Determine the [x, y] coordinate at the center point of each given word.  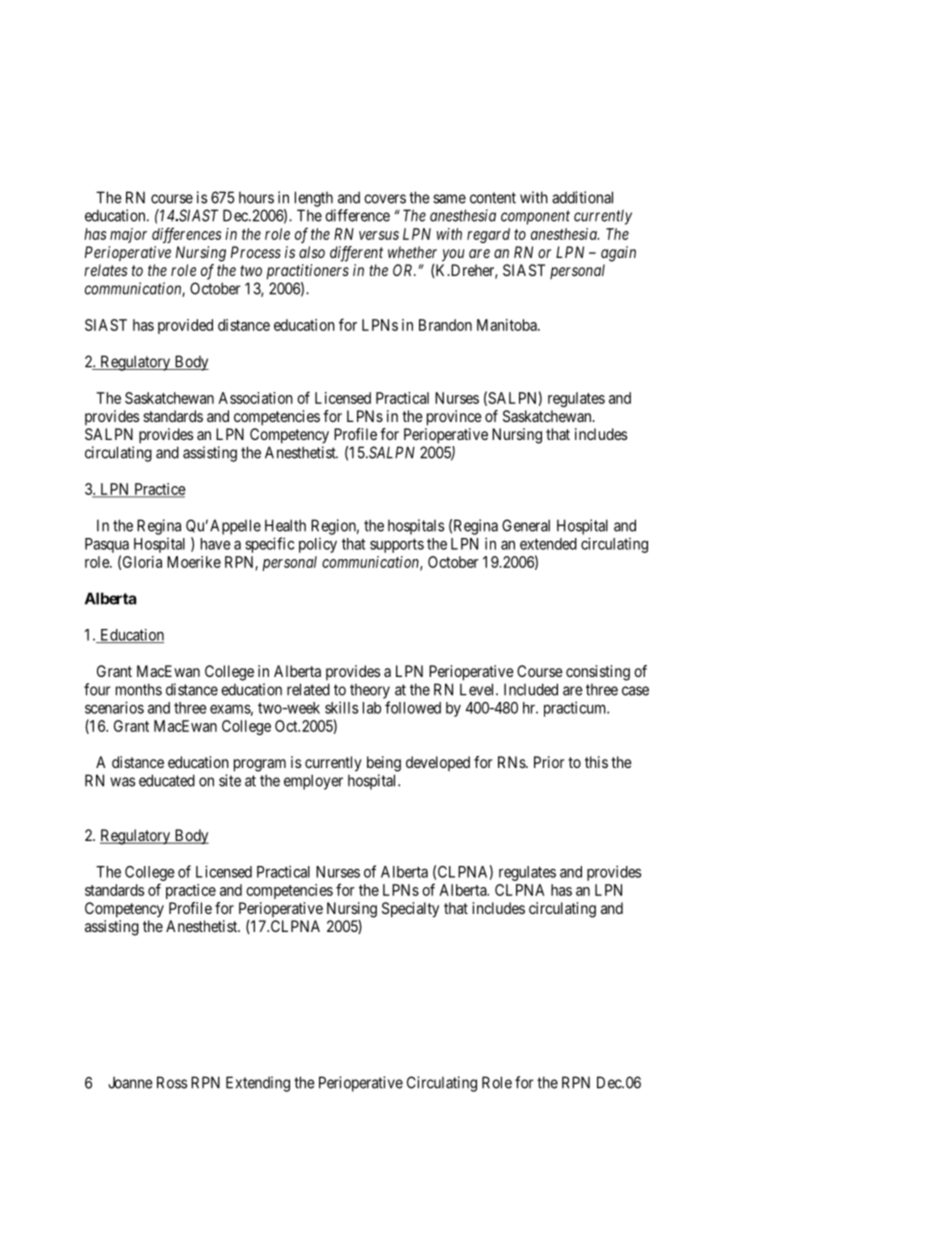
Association [255, 398]
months [139, 689]
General [526, 525]
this [596, 762]
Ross [172, 1082]
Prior [549, 762]
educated [167, 780]
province [454, 418]
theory [370, 691]
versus [379, 235]
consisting [598, 673]
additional [582, 197]
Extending [258, 1084]
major [128, 235]
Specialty [410, 910]
